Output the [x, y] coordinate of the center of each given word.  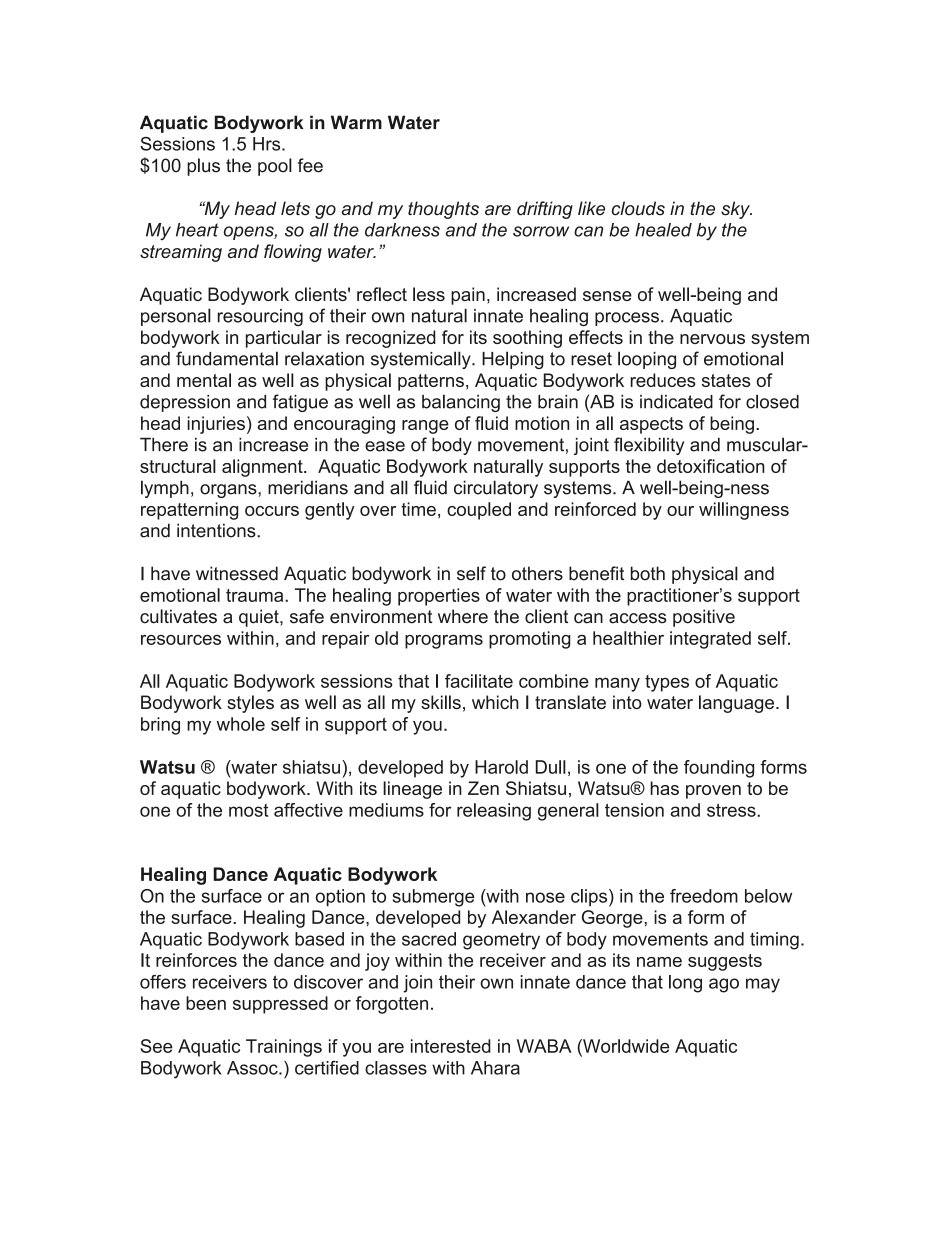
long [685, 984]
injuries [216, 425]
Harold [501, 767]
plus [203, 167]
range [425, 427]
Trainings [284, 1048]
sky [736, 210]
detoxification [711, 466]
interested [451, 1046]
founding [719, 769]
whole [241, 724]
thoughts [443, 210]
